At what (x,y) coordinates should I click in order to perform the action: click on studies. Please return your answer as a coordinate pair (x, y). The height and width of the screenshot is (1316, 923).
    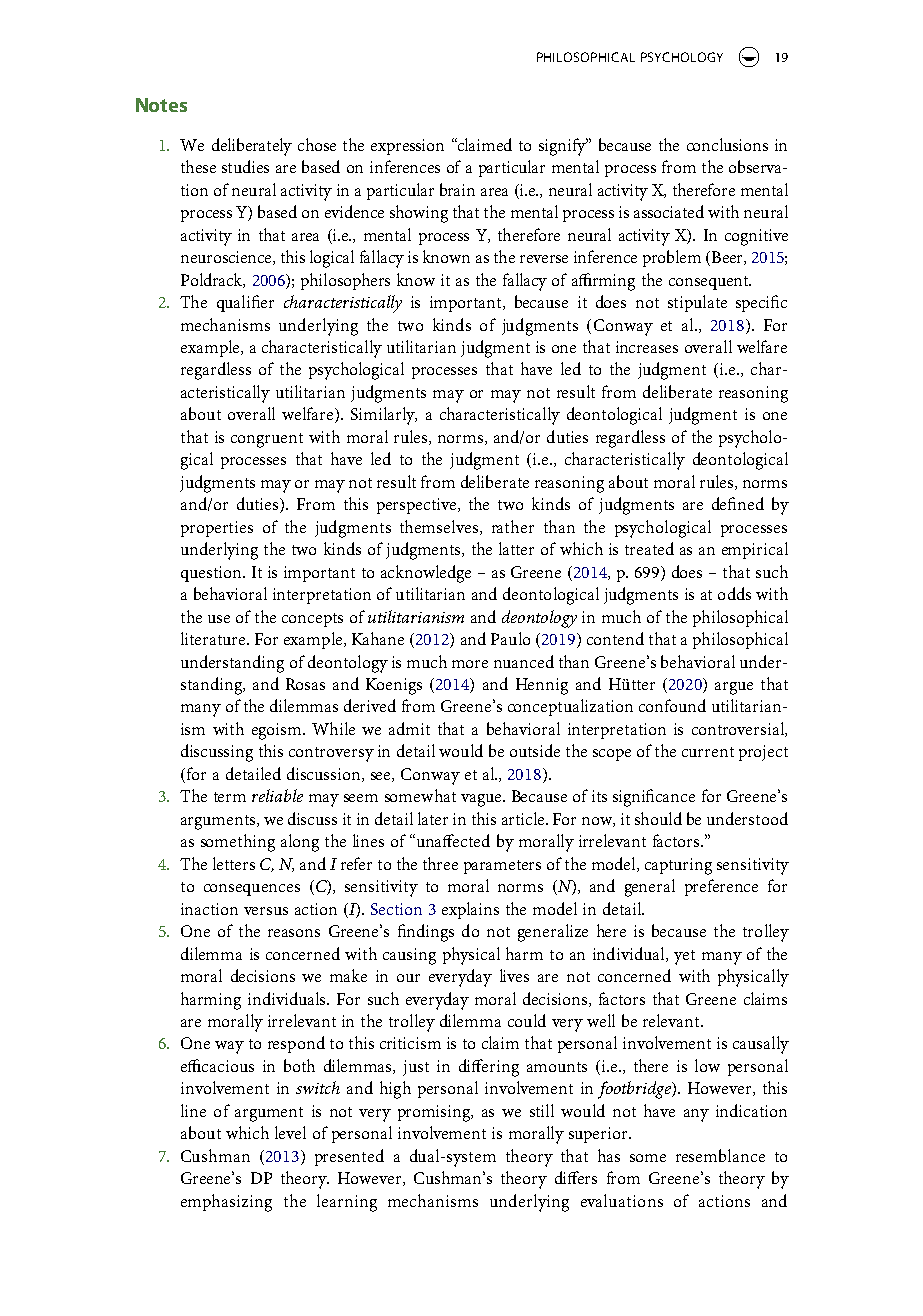
    Looking at the image, I should click on (245, 166).
